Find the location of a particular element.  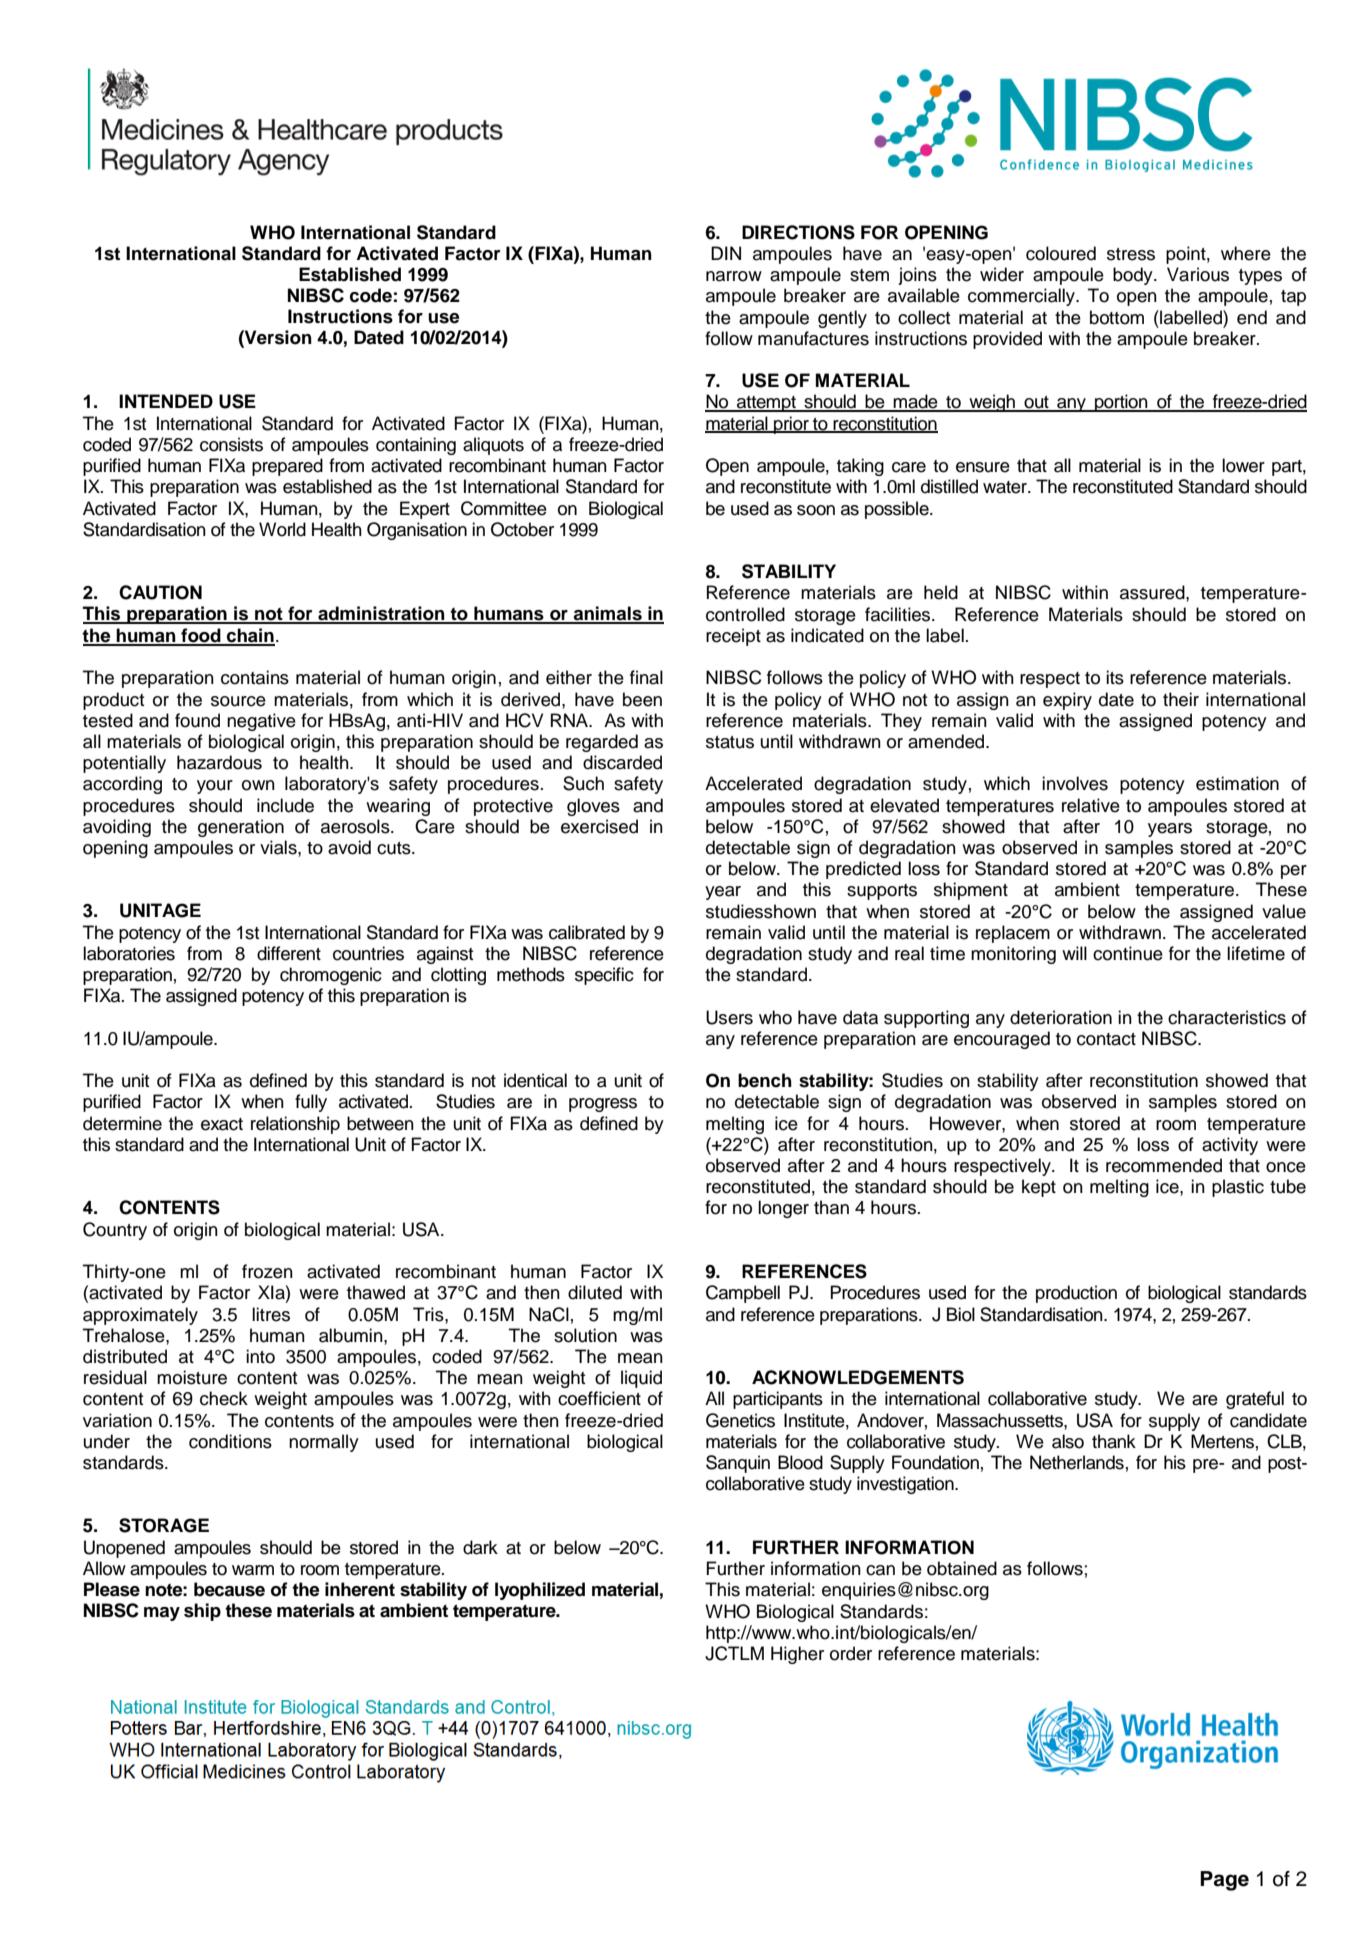

status is located at coordinates (730, 742).
